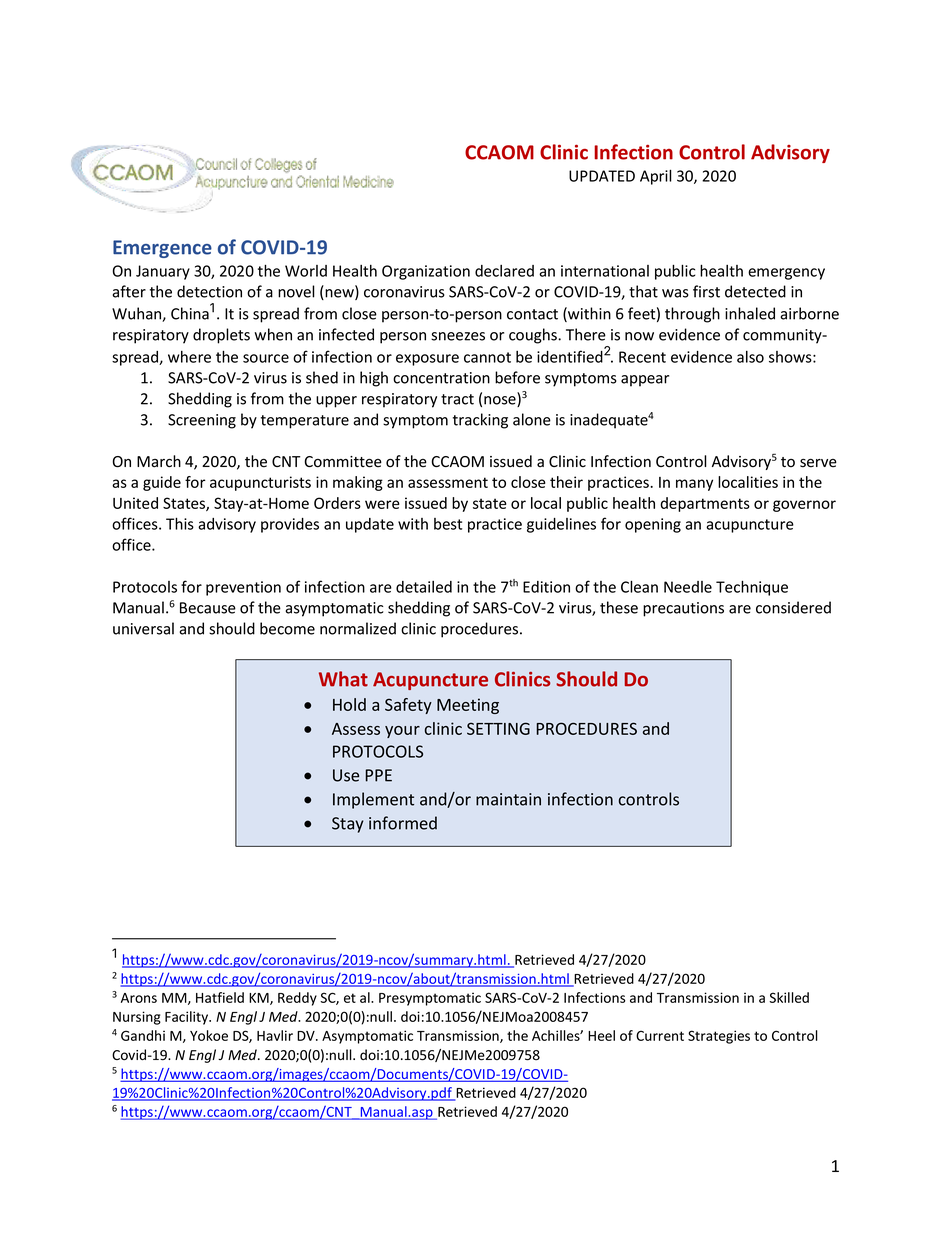 The height and width of the document is (1233, 952). Describe the element at coordinates (480, 421) in the document. I see `tracking` at that location.
